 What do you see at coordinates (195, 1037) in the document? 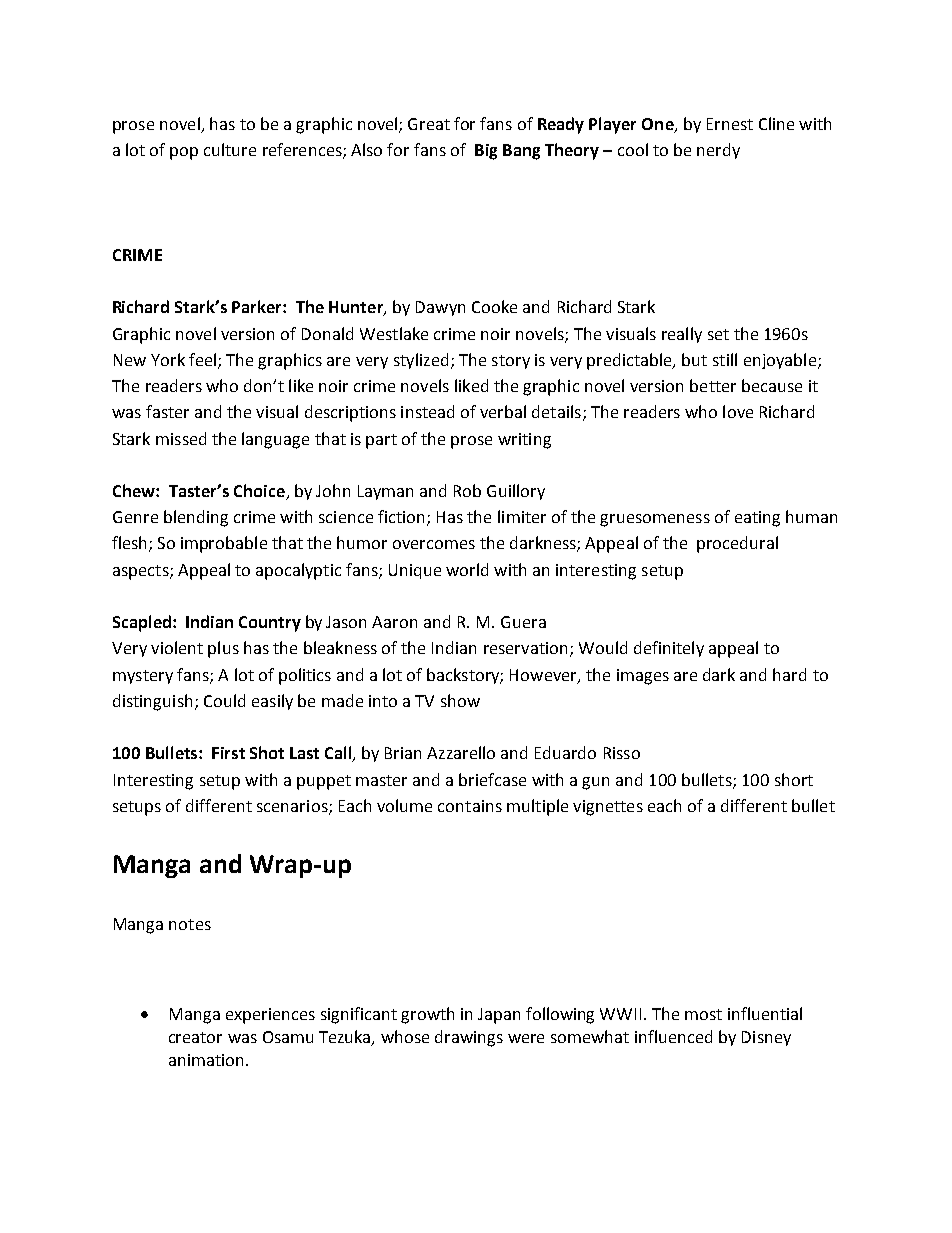
I see `creator` at bounding box center [195, 1037].
